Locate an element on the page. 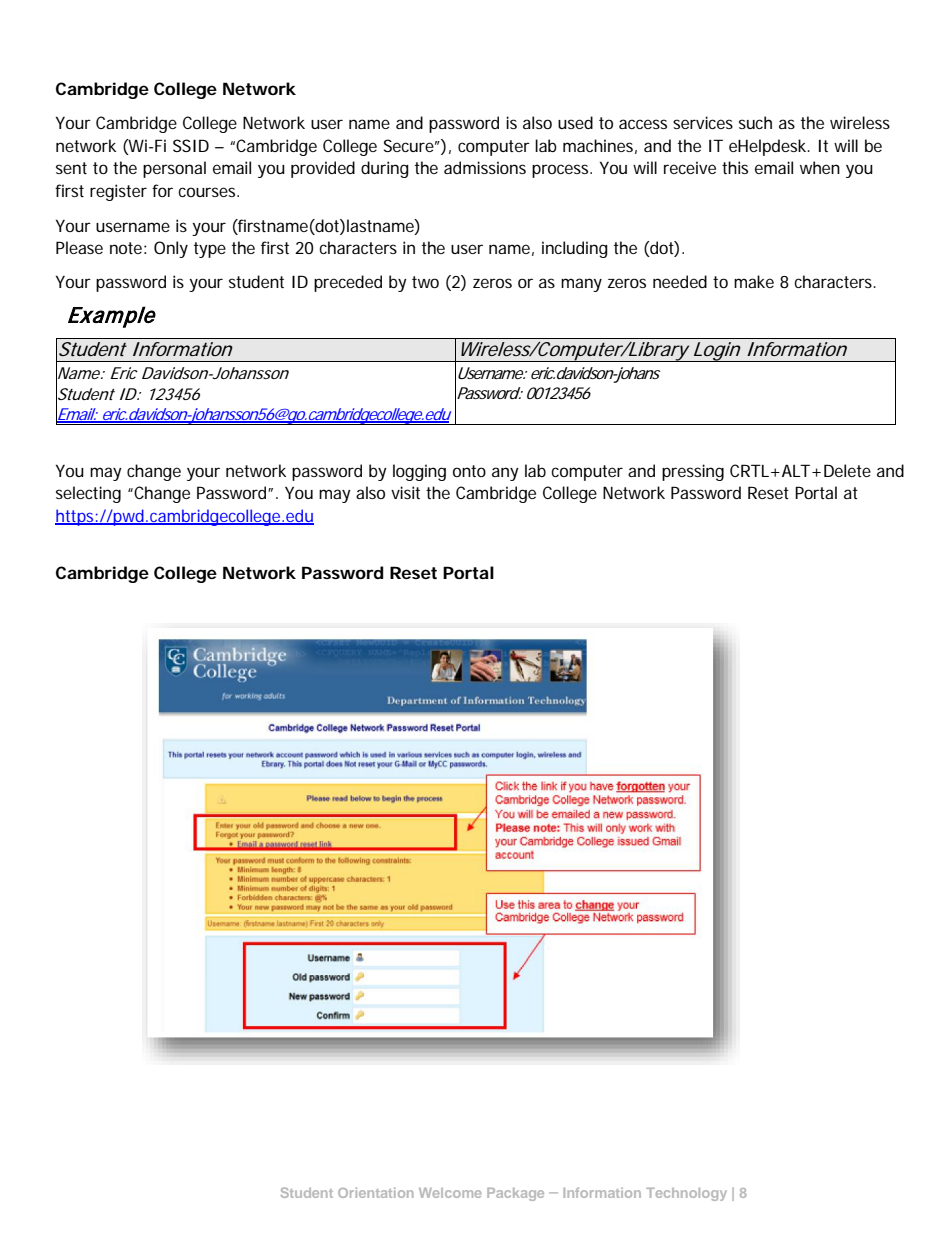  Orientation is located at coordinates (375, 1192).
